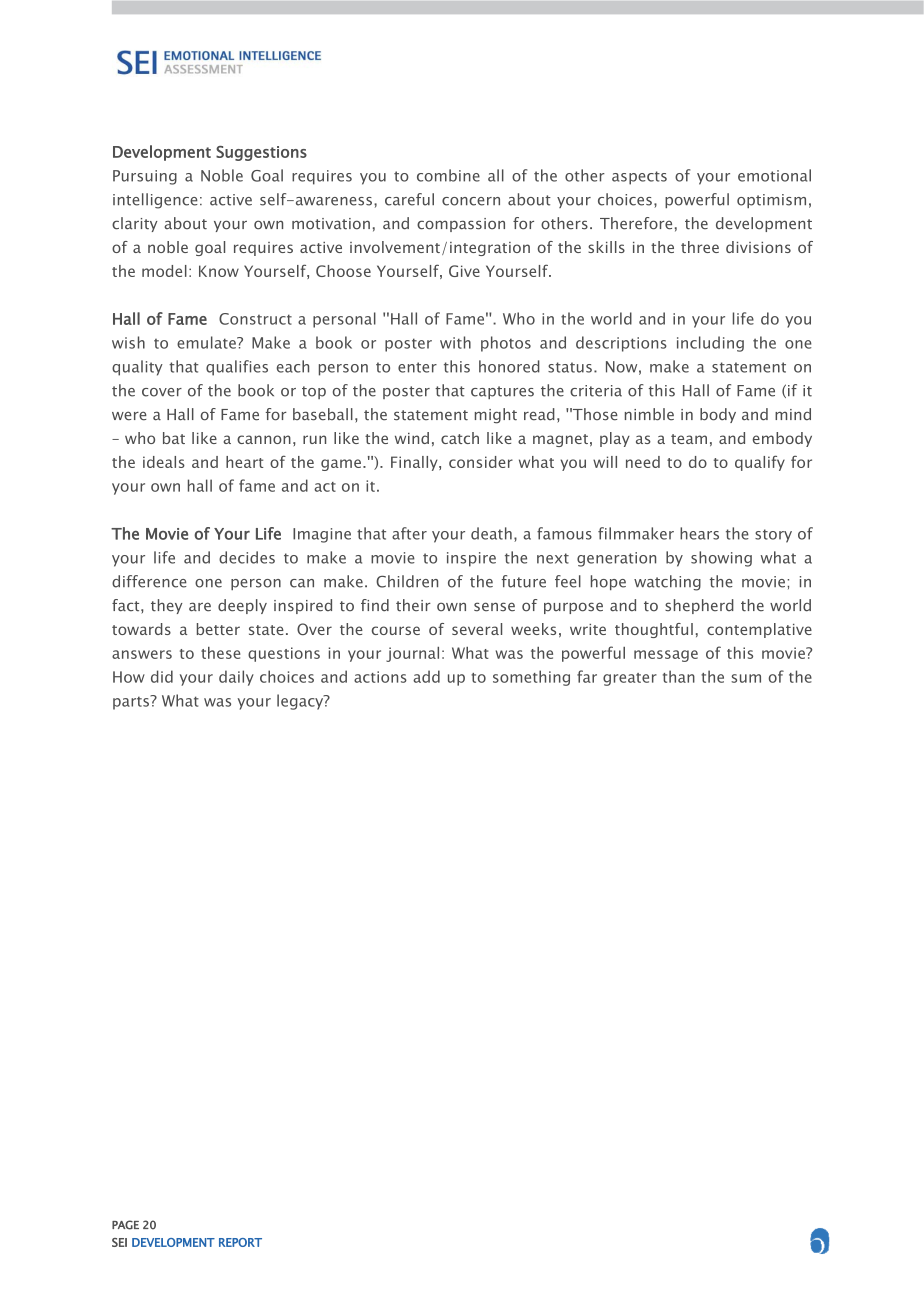  I want to click on combine, so click(448, 175).
